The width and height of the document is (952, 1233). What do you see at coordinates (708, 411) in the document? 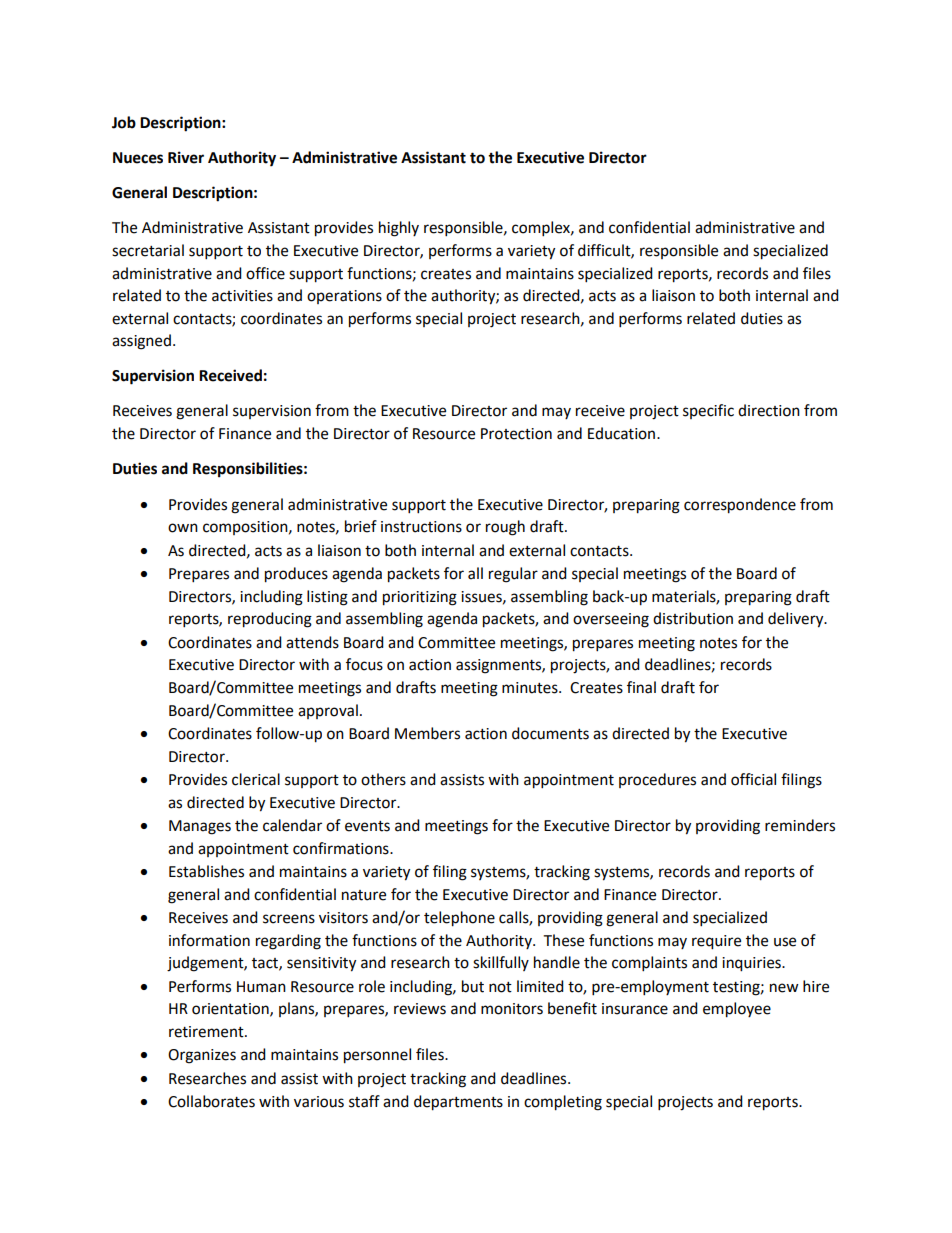
I see `specific` at bounding box center [708, 411].
